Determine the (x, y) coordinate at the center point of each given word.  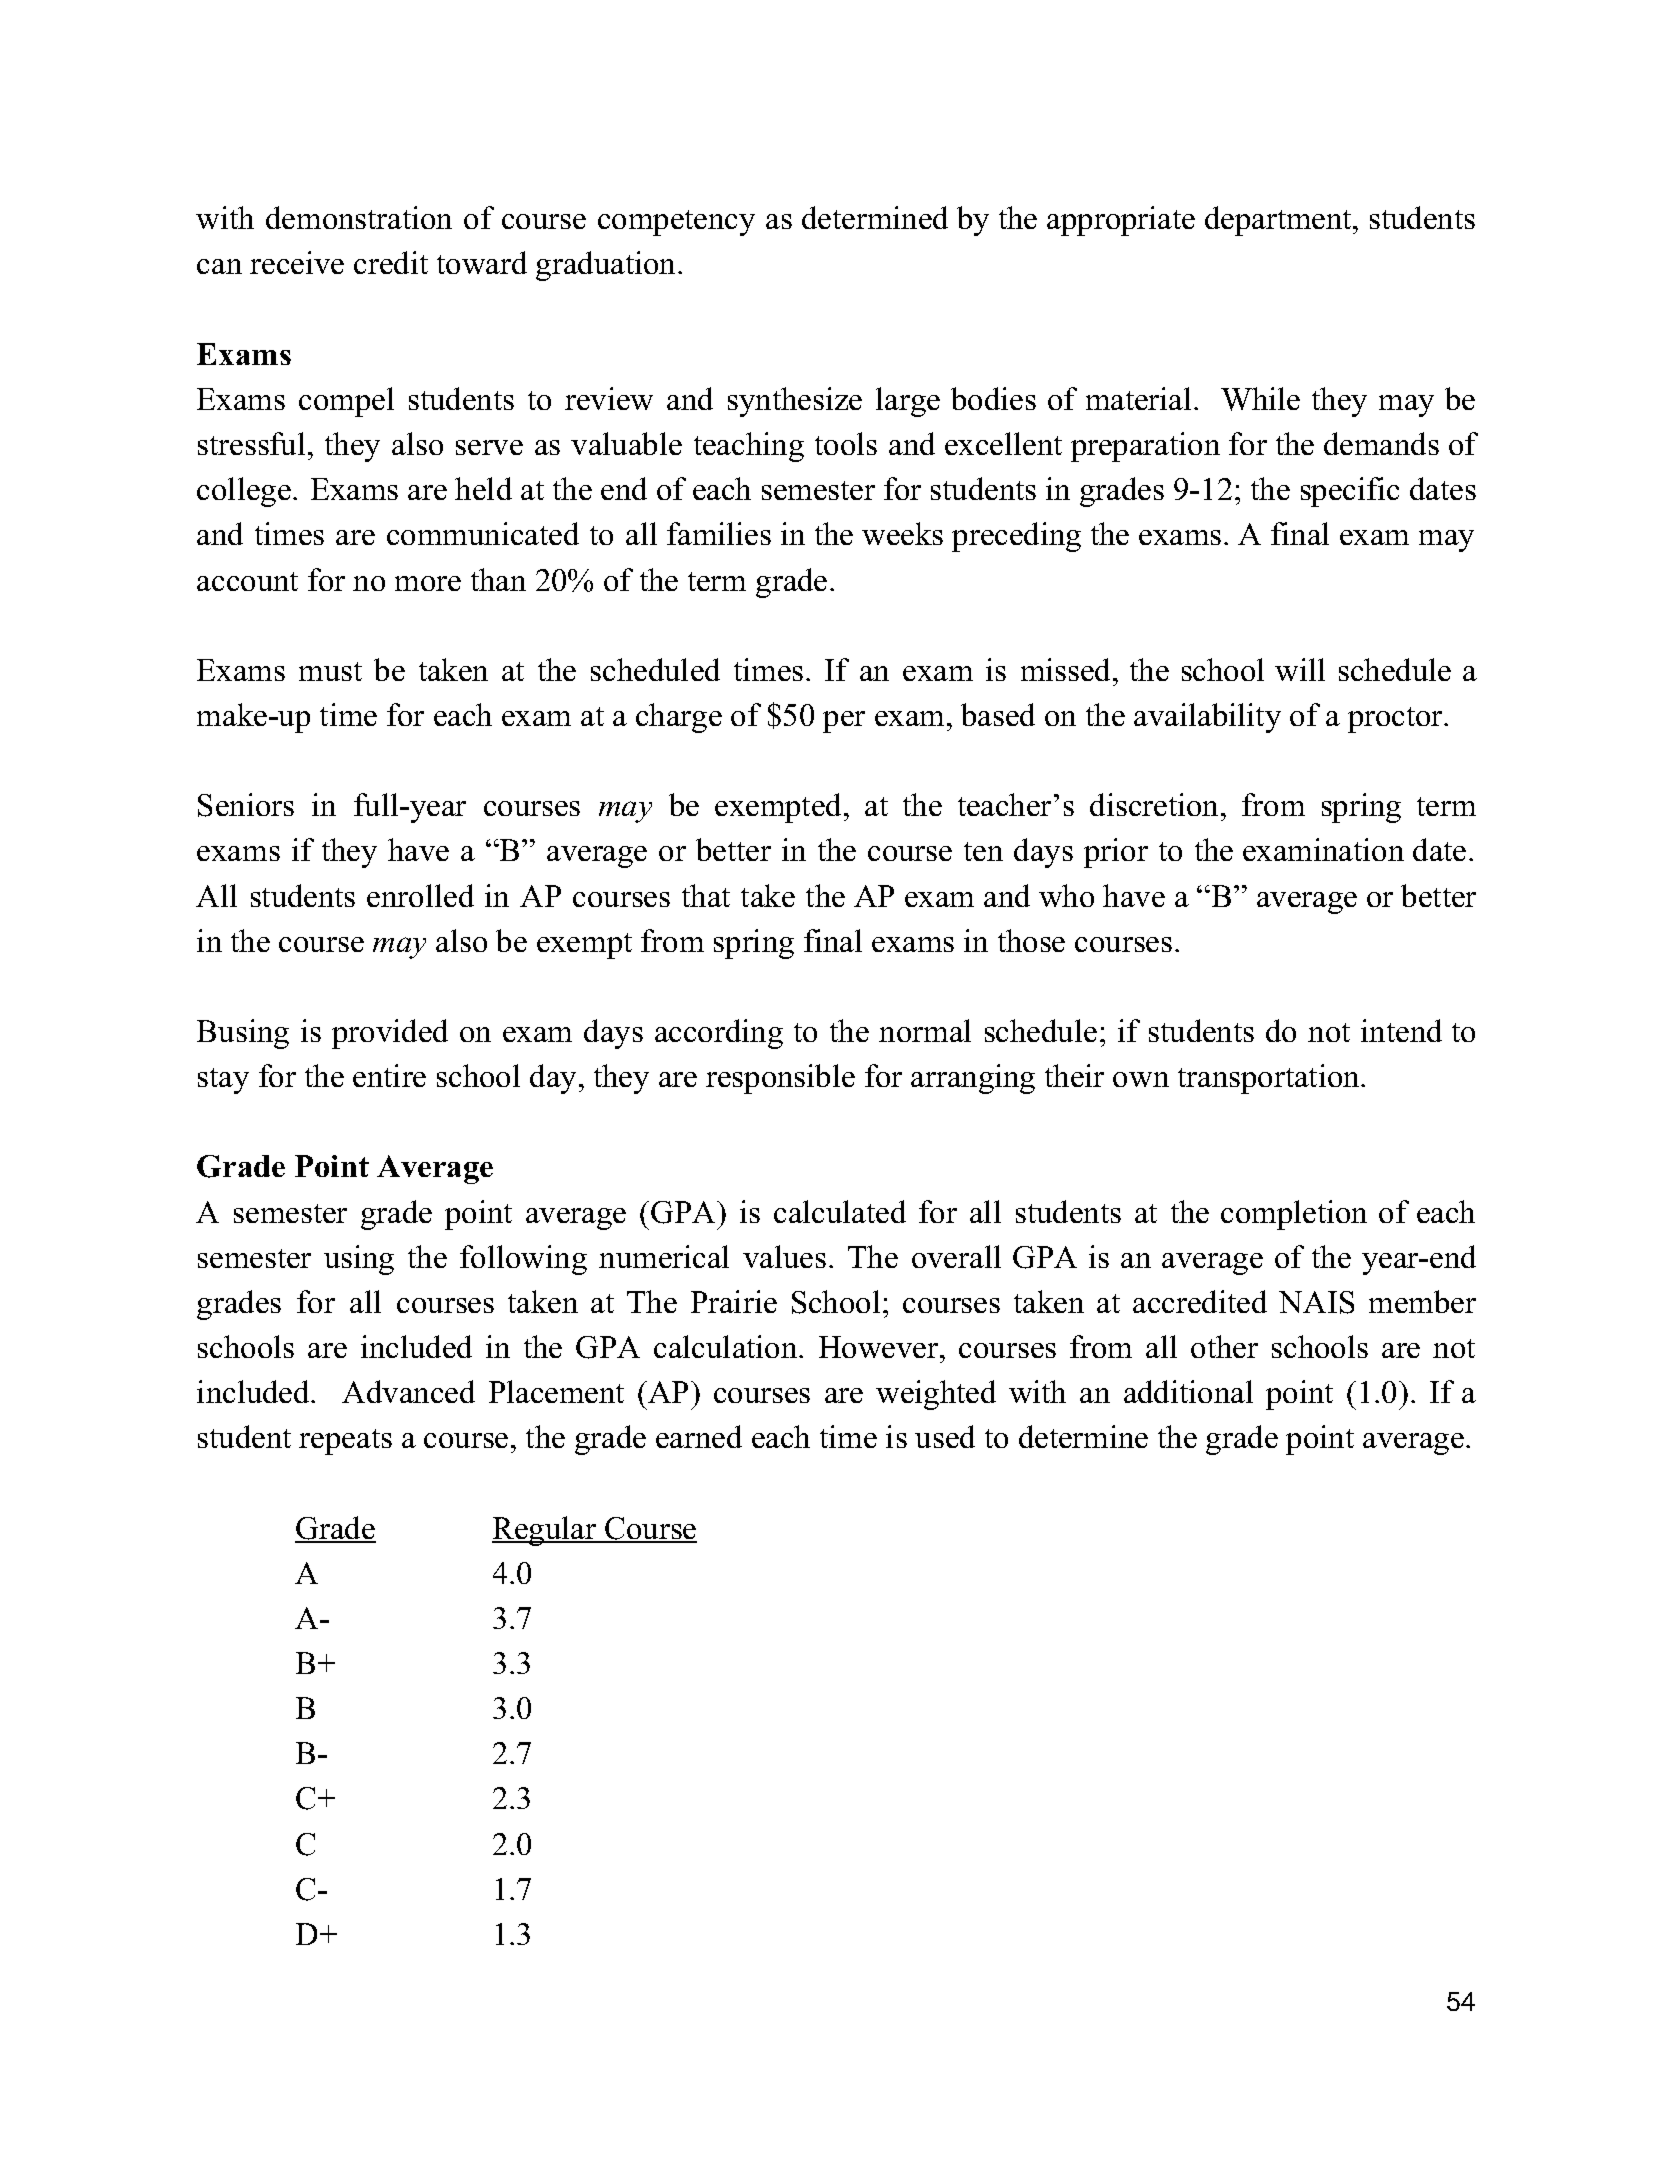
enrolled (420, 895)
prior (1116, 853)
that (706, 895)
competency (676, 223)
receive (297, 262)
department (1279, 221)
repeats (345, 1442)
